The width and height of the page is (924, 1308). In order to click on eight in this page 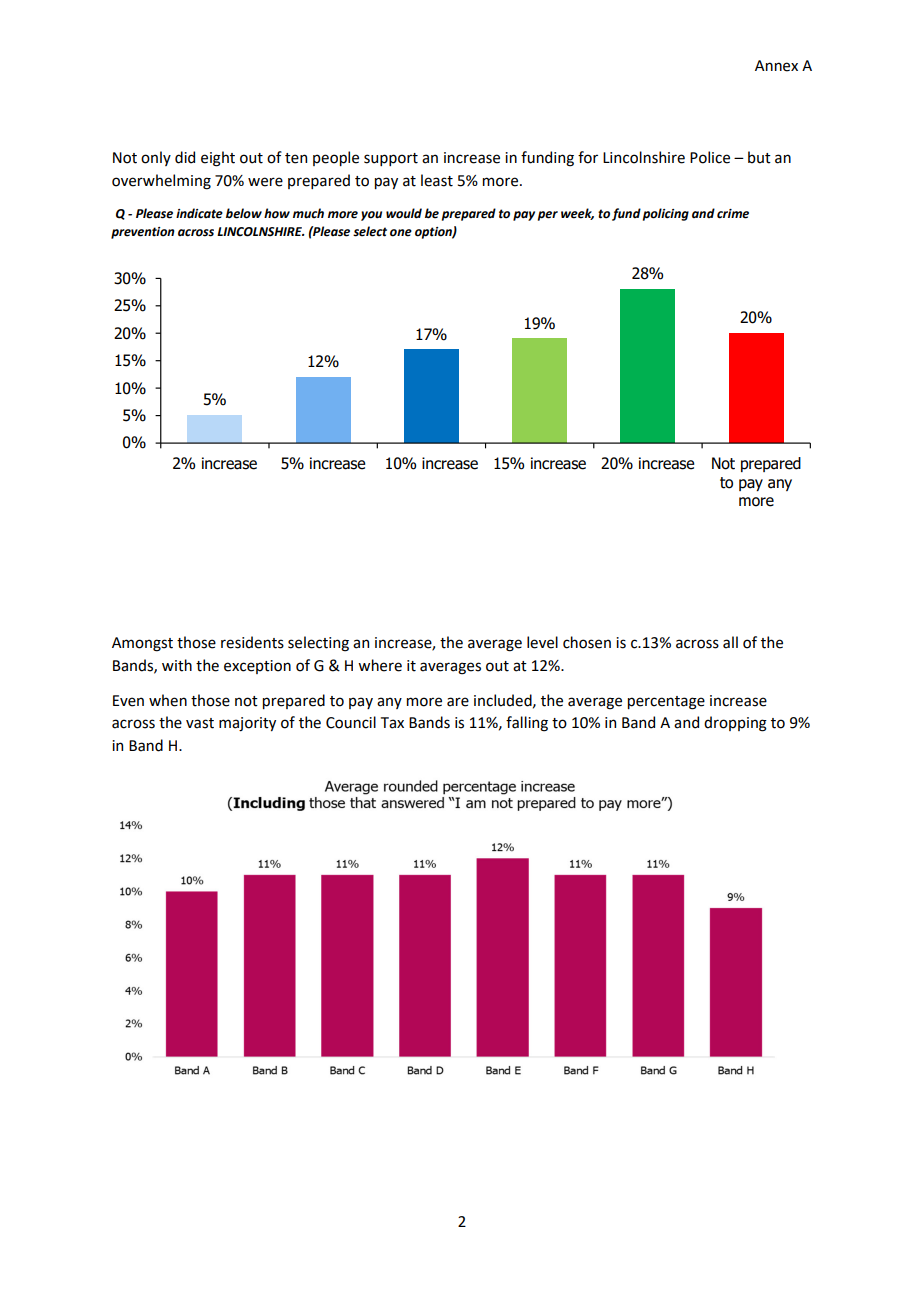, I will do `click(218, 159)`.
